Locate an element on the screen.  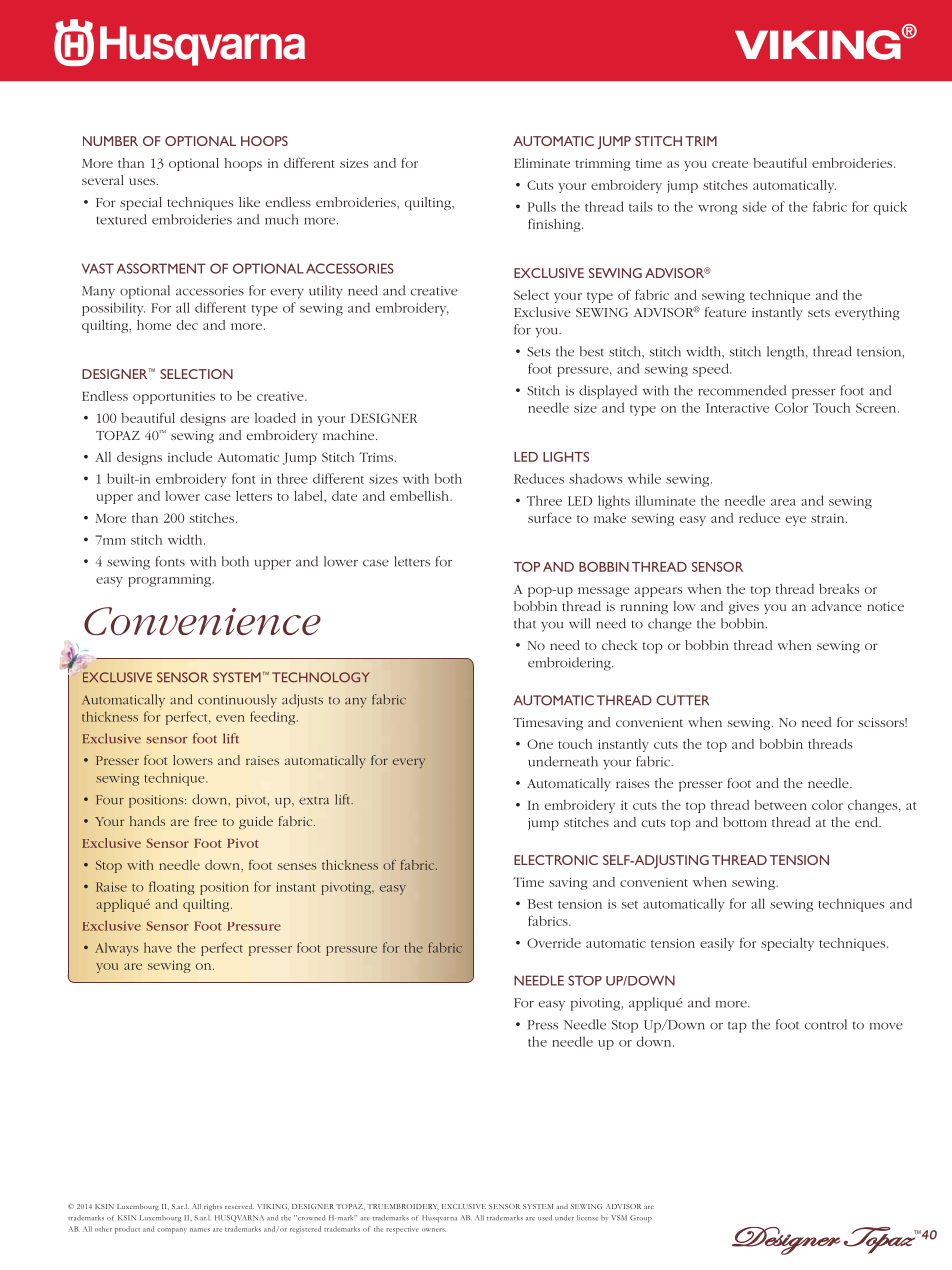
continuously is located at coordinates (237, 701).
